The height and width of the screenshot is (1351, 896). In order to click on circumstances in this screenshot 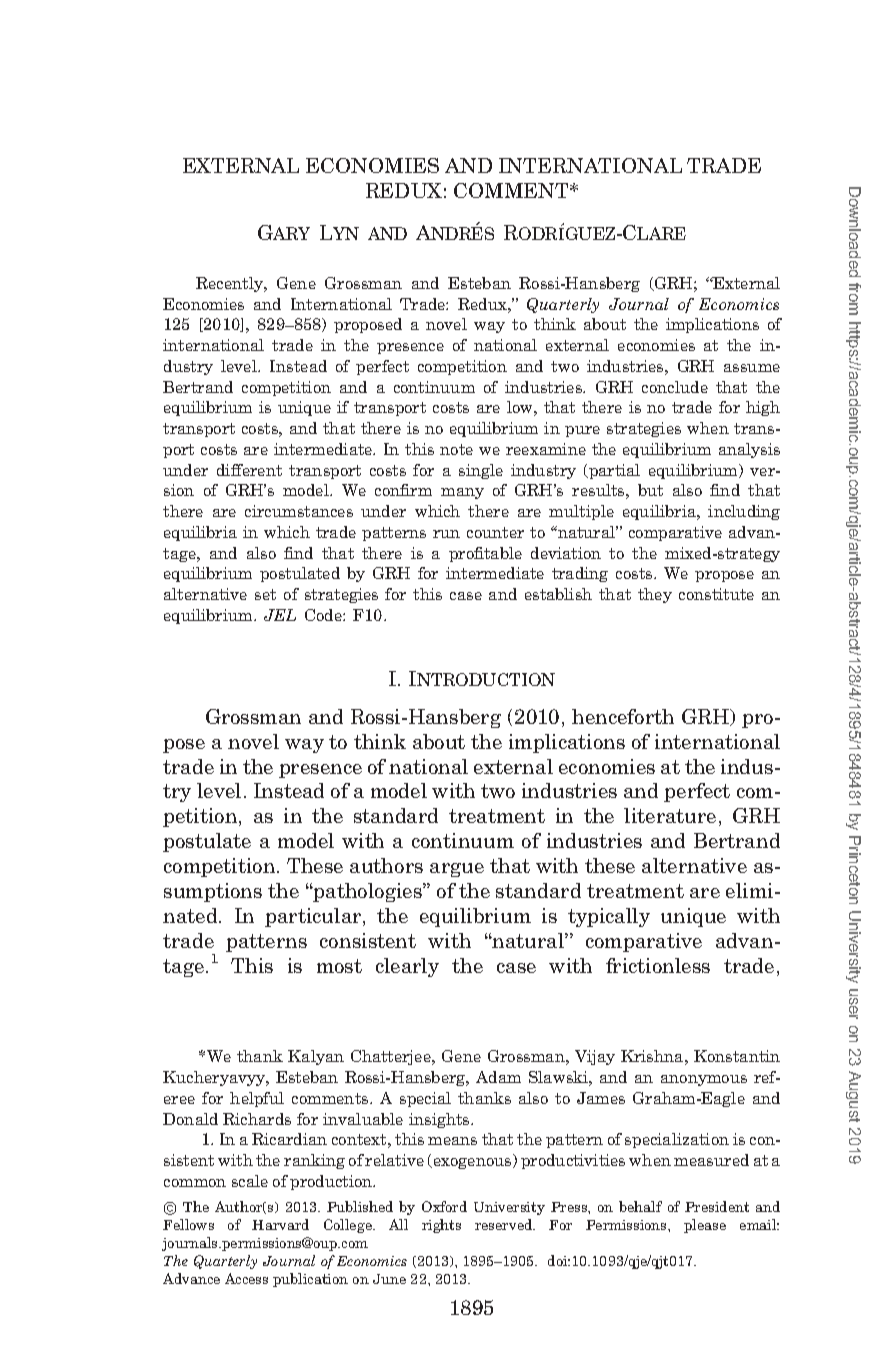, I will do `click(299, 511)`.
